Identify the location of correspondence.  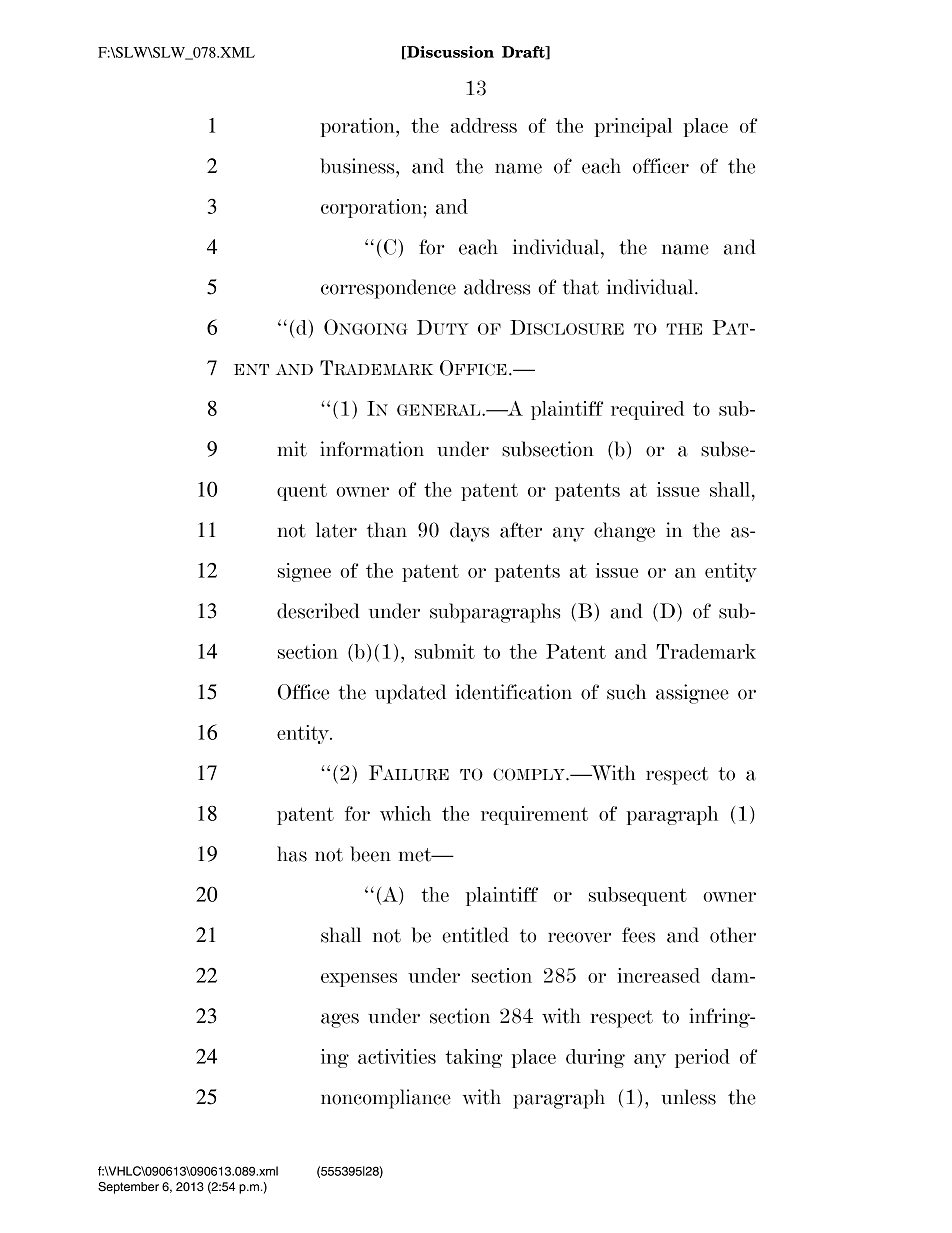
(388, 289).
